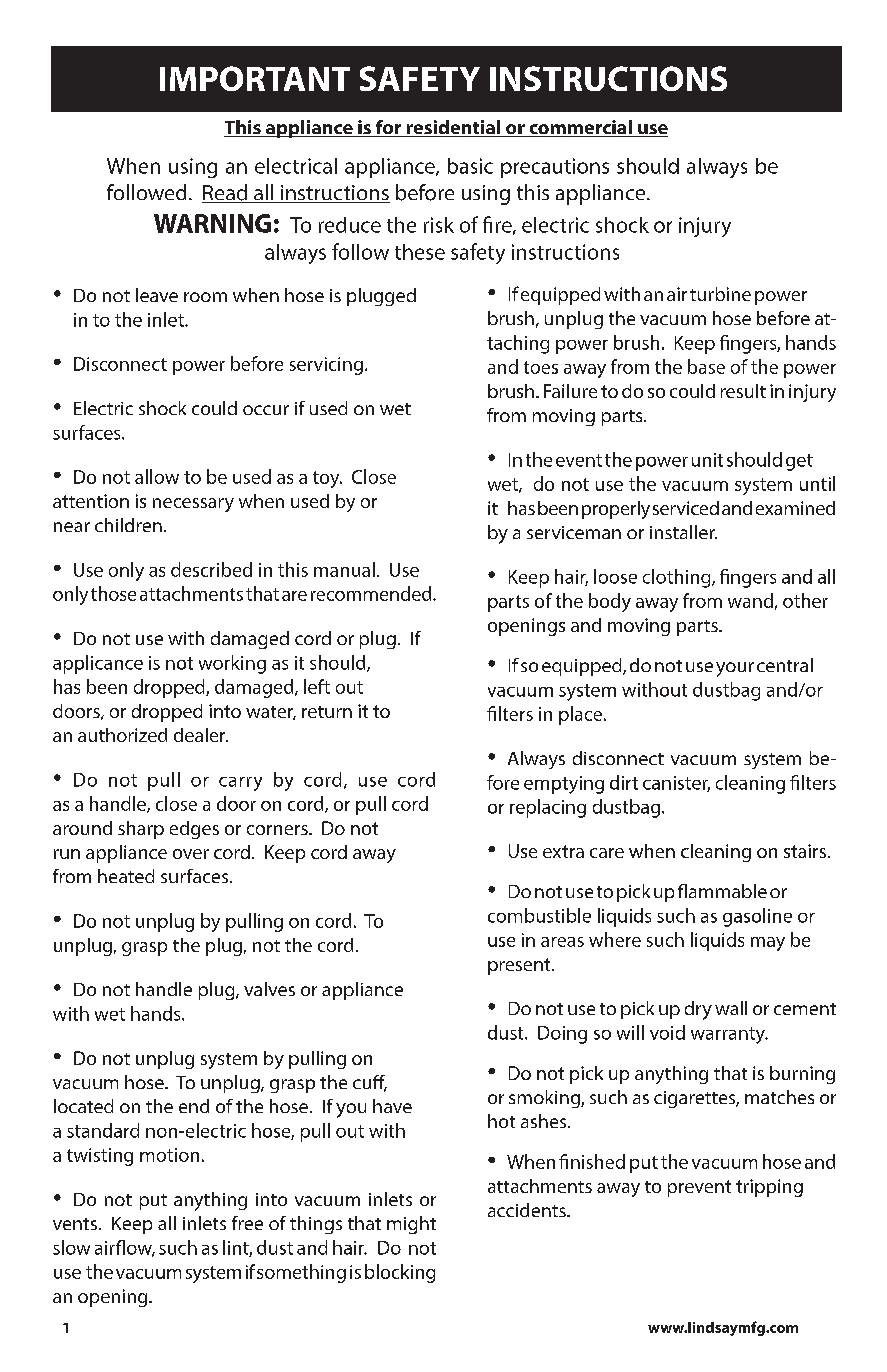  What do you see at coordinates (232, 664) in the screenshot?
I see `working` at bounding box center [232, 664].
